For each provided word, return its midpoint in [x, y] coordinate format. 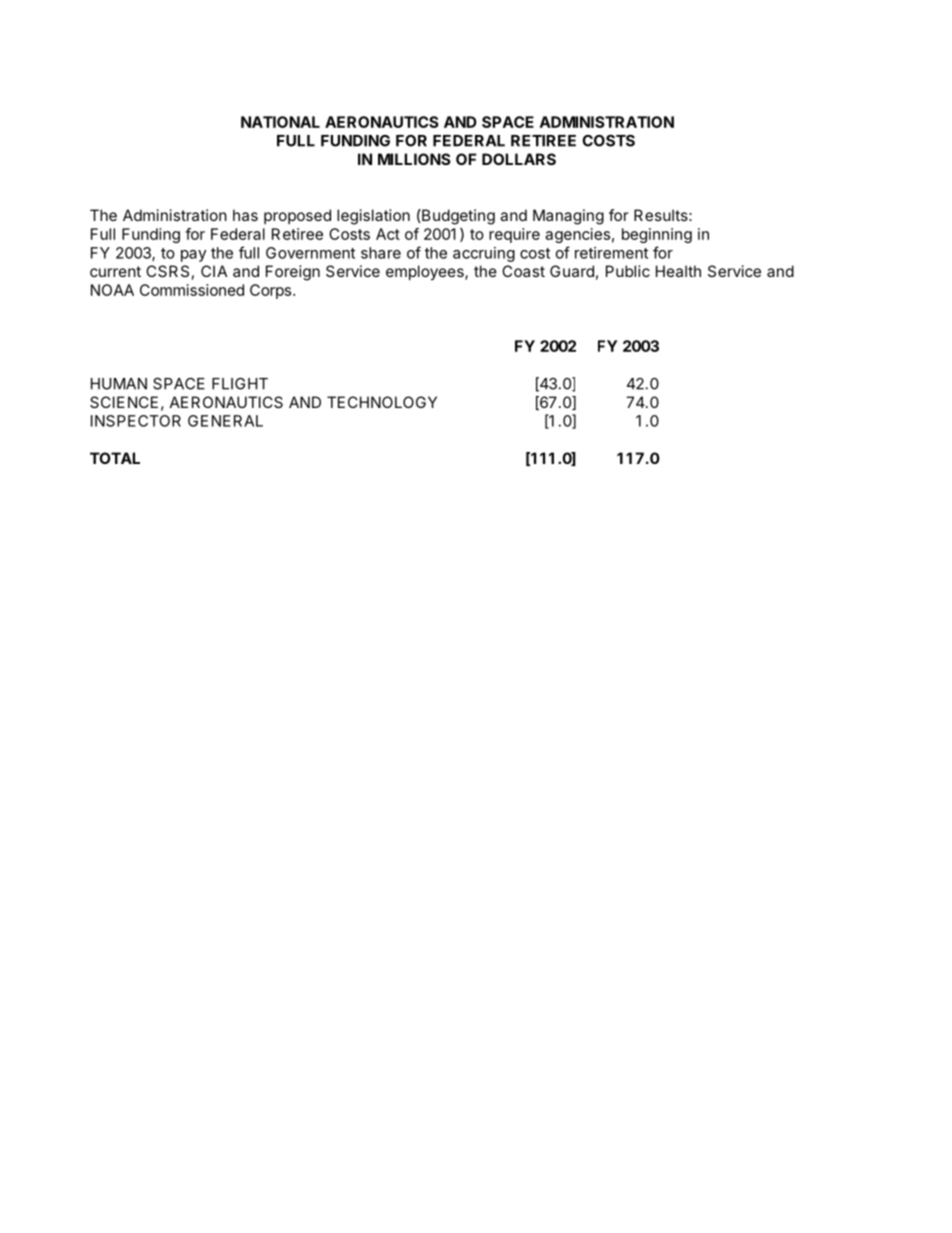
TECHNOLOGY [382, 402]
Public [628, 271]
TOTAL [115, 458]
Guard [572, 271]
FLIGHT [240, 384]
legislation [373, 217]
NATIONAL [280, 122]
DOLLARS [519, 159]
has [245, 215]
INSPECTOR [136, 421]
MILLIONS [414, 159]
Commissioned [192, 290]
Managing [568, 217]
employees [426, 273]
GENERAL [225, 421]
